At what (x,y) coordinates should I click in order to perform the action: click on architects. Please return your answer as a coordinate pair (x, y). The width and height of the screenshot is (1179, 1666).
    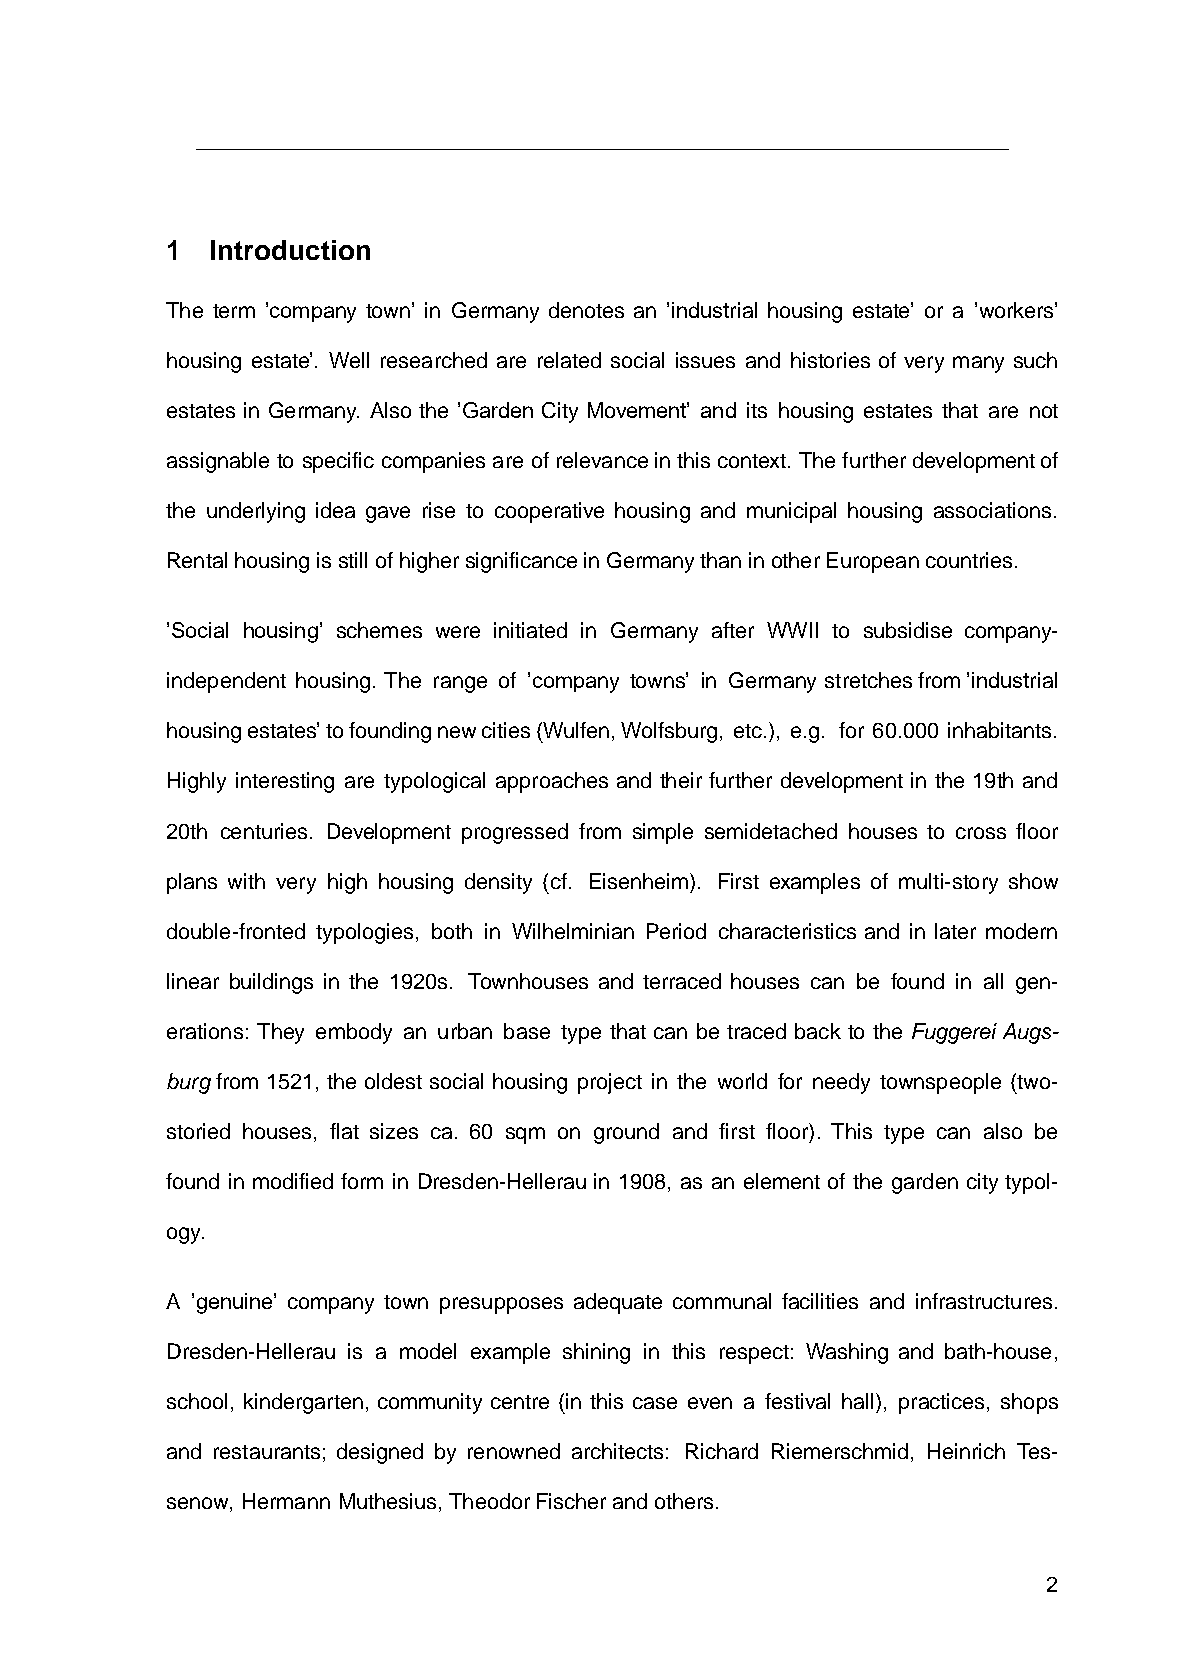
    Looking at the image, I should click on (617, 1451).
